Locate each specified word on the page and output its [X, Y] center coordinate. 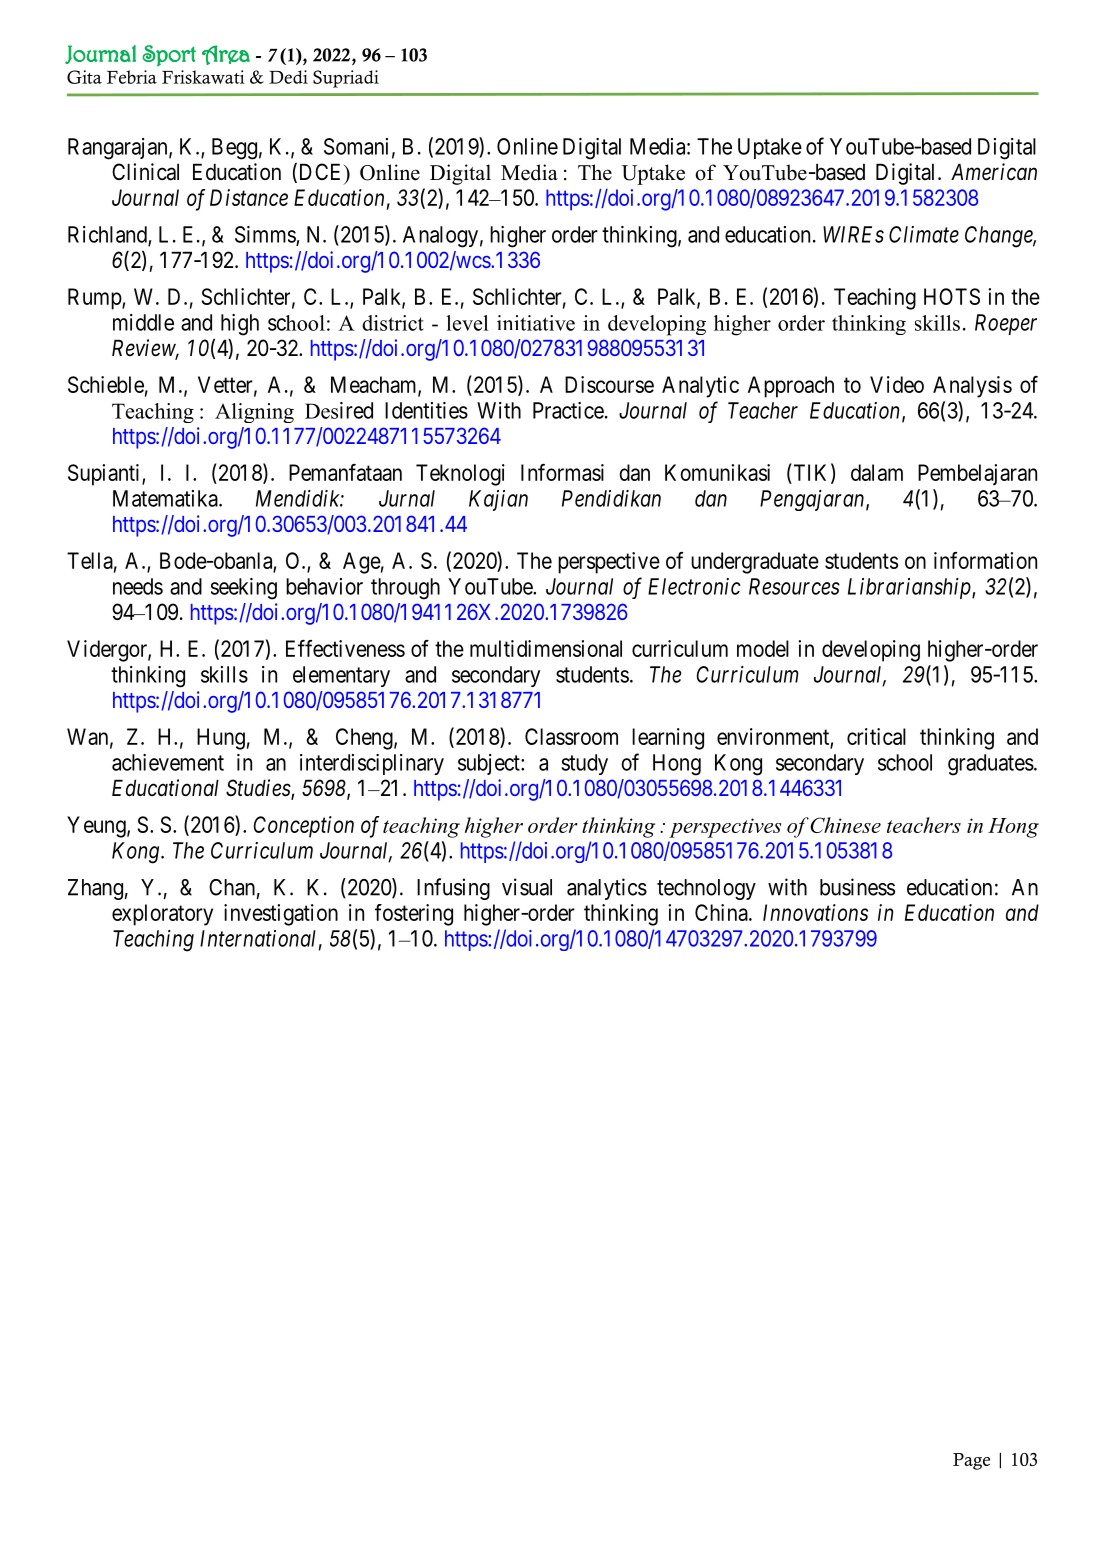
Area [226, 55]
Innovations [815, 912]
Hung [221, 739]
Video [897, 384]
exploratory [162, 915]
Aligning [254, 413]
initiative [536, 323]
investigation [281, 915]
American [994, 172]
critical [876, 736]
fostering [414, 915]
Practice [568, 410]
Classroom [571, 736]
